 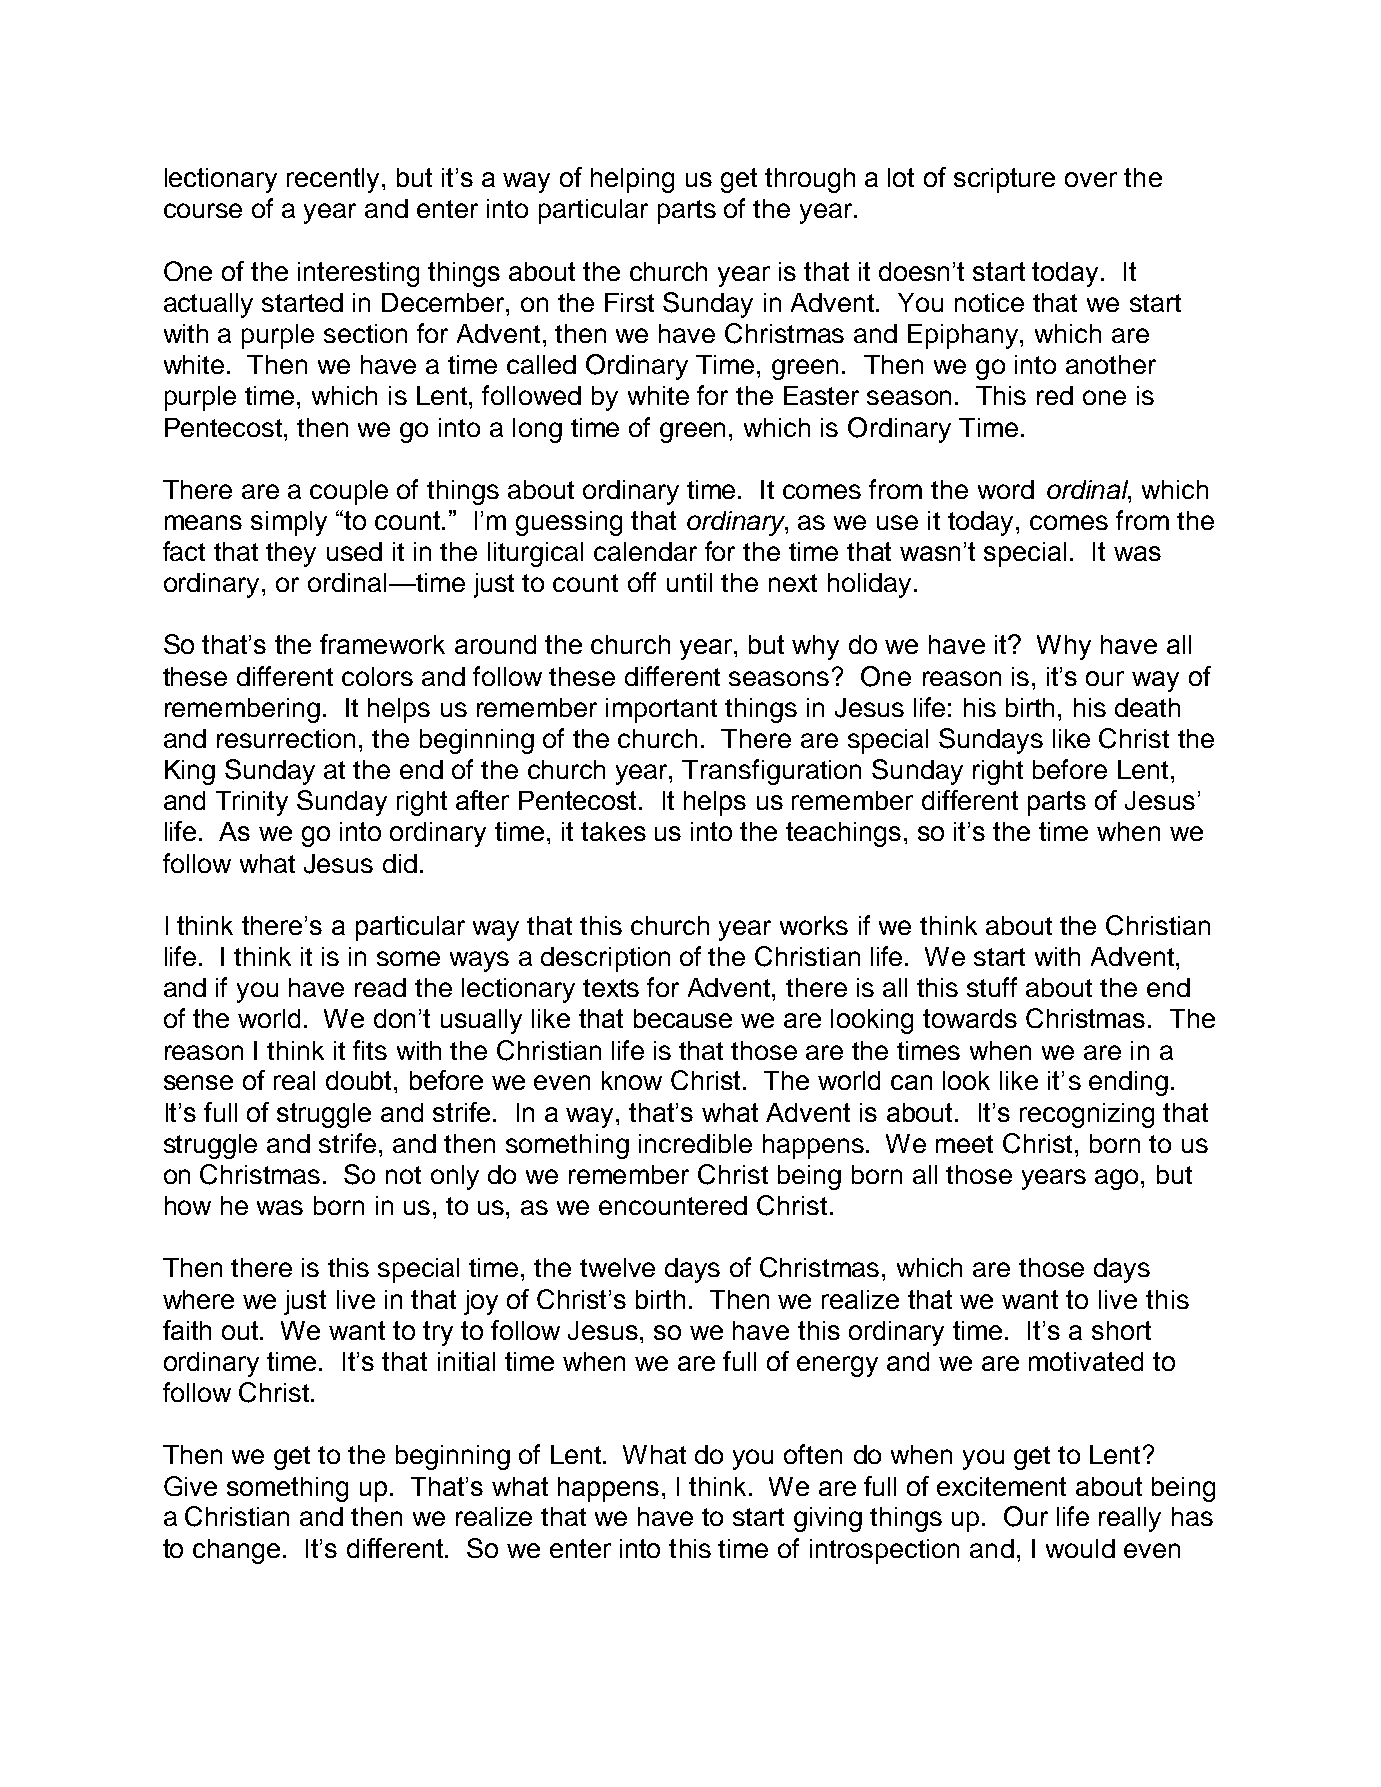 What do you see at coordinates (632, 180) in the screenshot?
I see `helping` at bounding box center [632, 180].
